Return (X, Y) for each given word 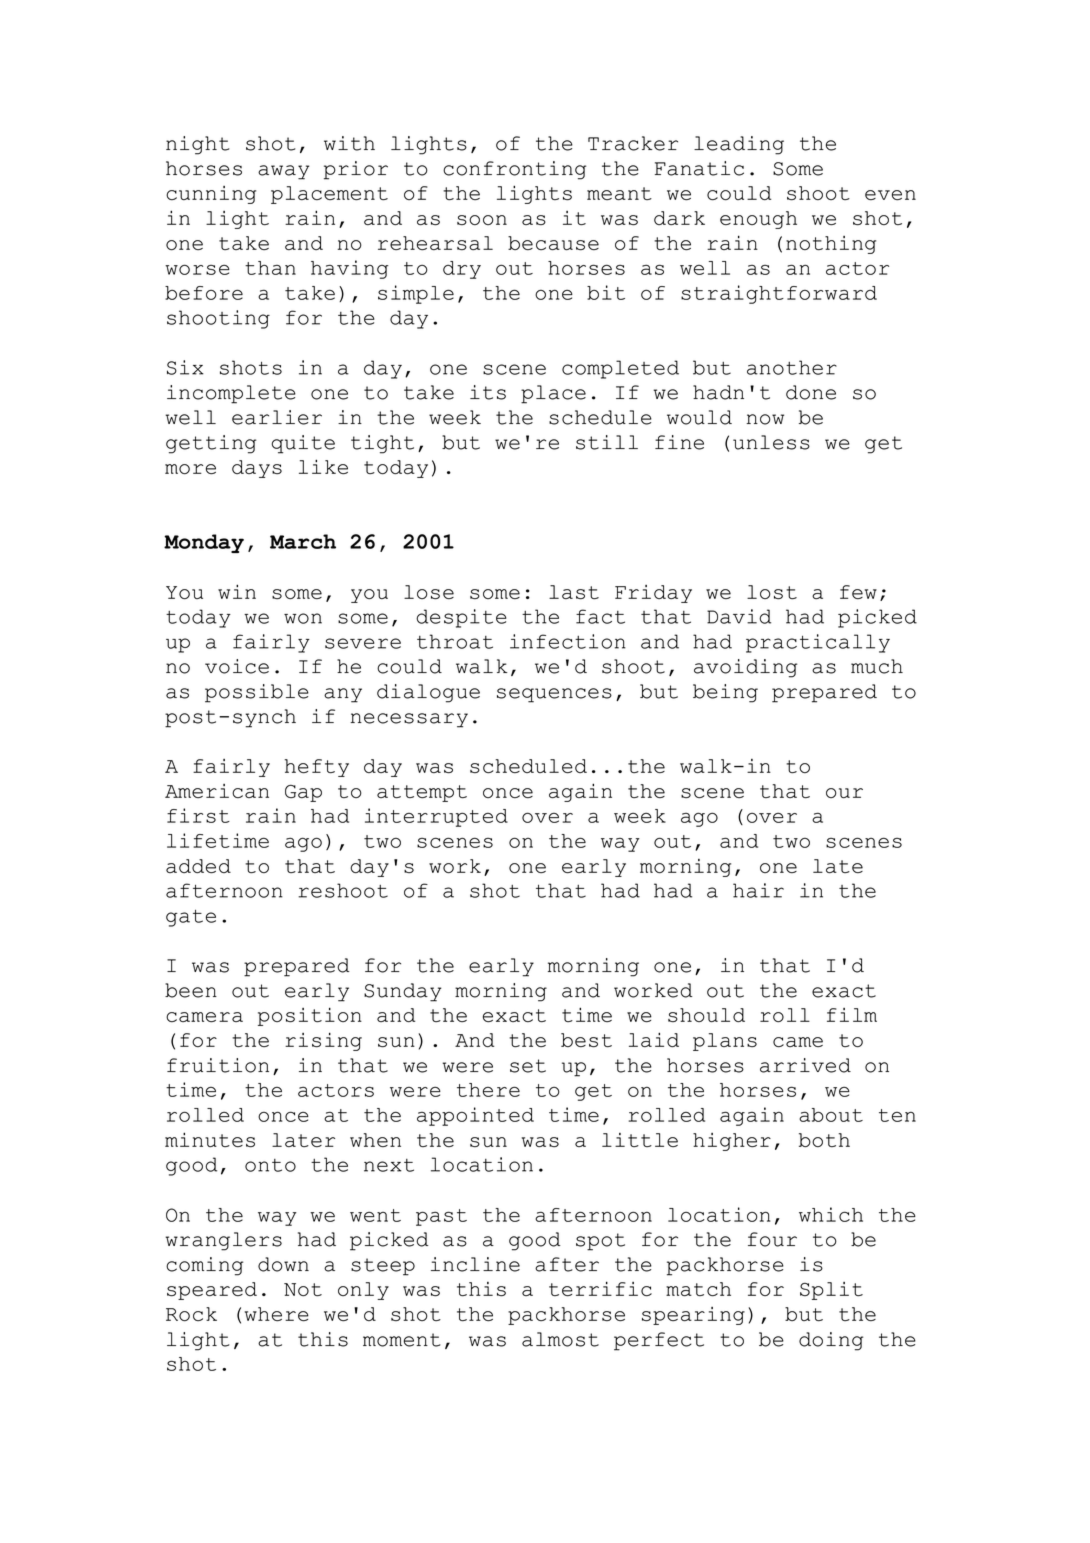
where (277, 1314)
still (607, 442)
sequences (554, 695)
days (257, 469)
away (283, 172)
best (586, 1040)
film (852, 1015)
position (310, 1016)
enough (758, 220)
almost (560, 1339)
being (725, 693)
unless (771, 442)
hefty (317, 768)
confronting (514, 170)
